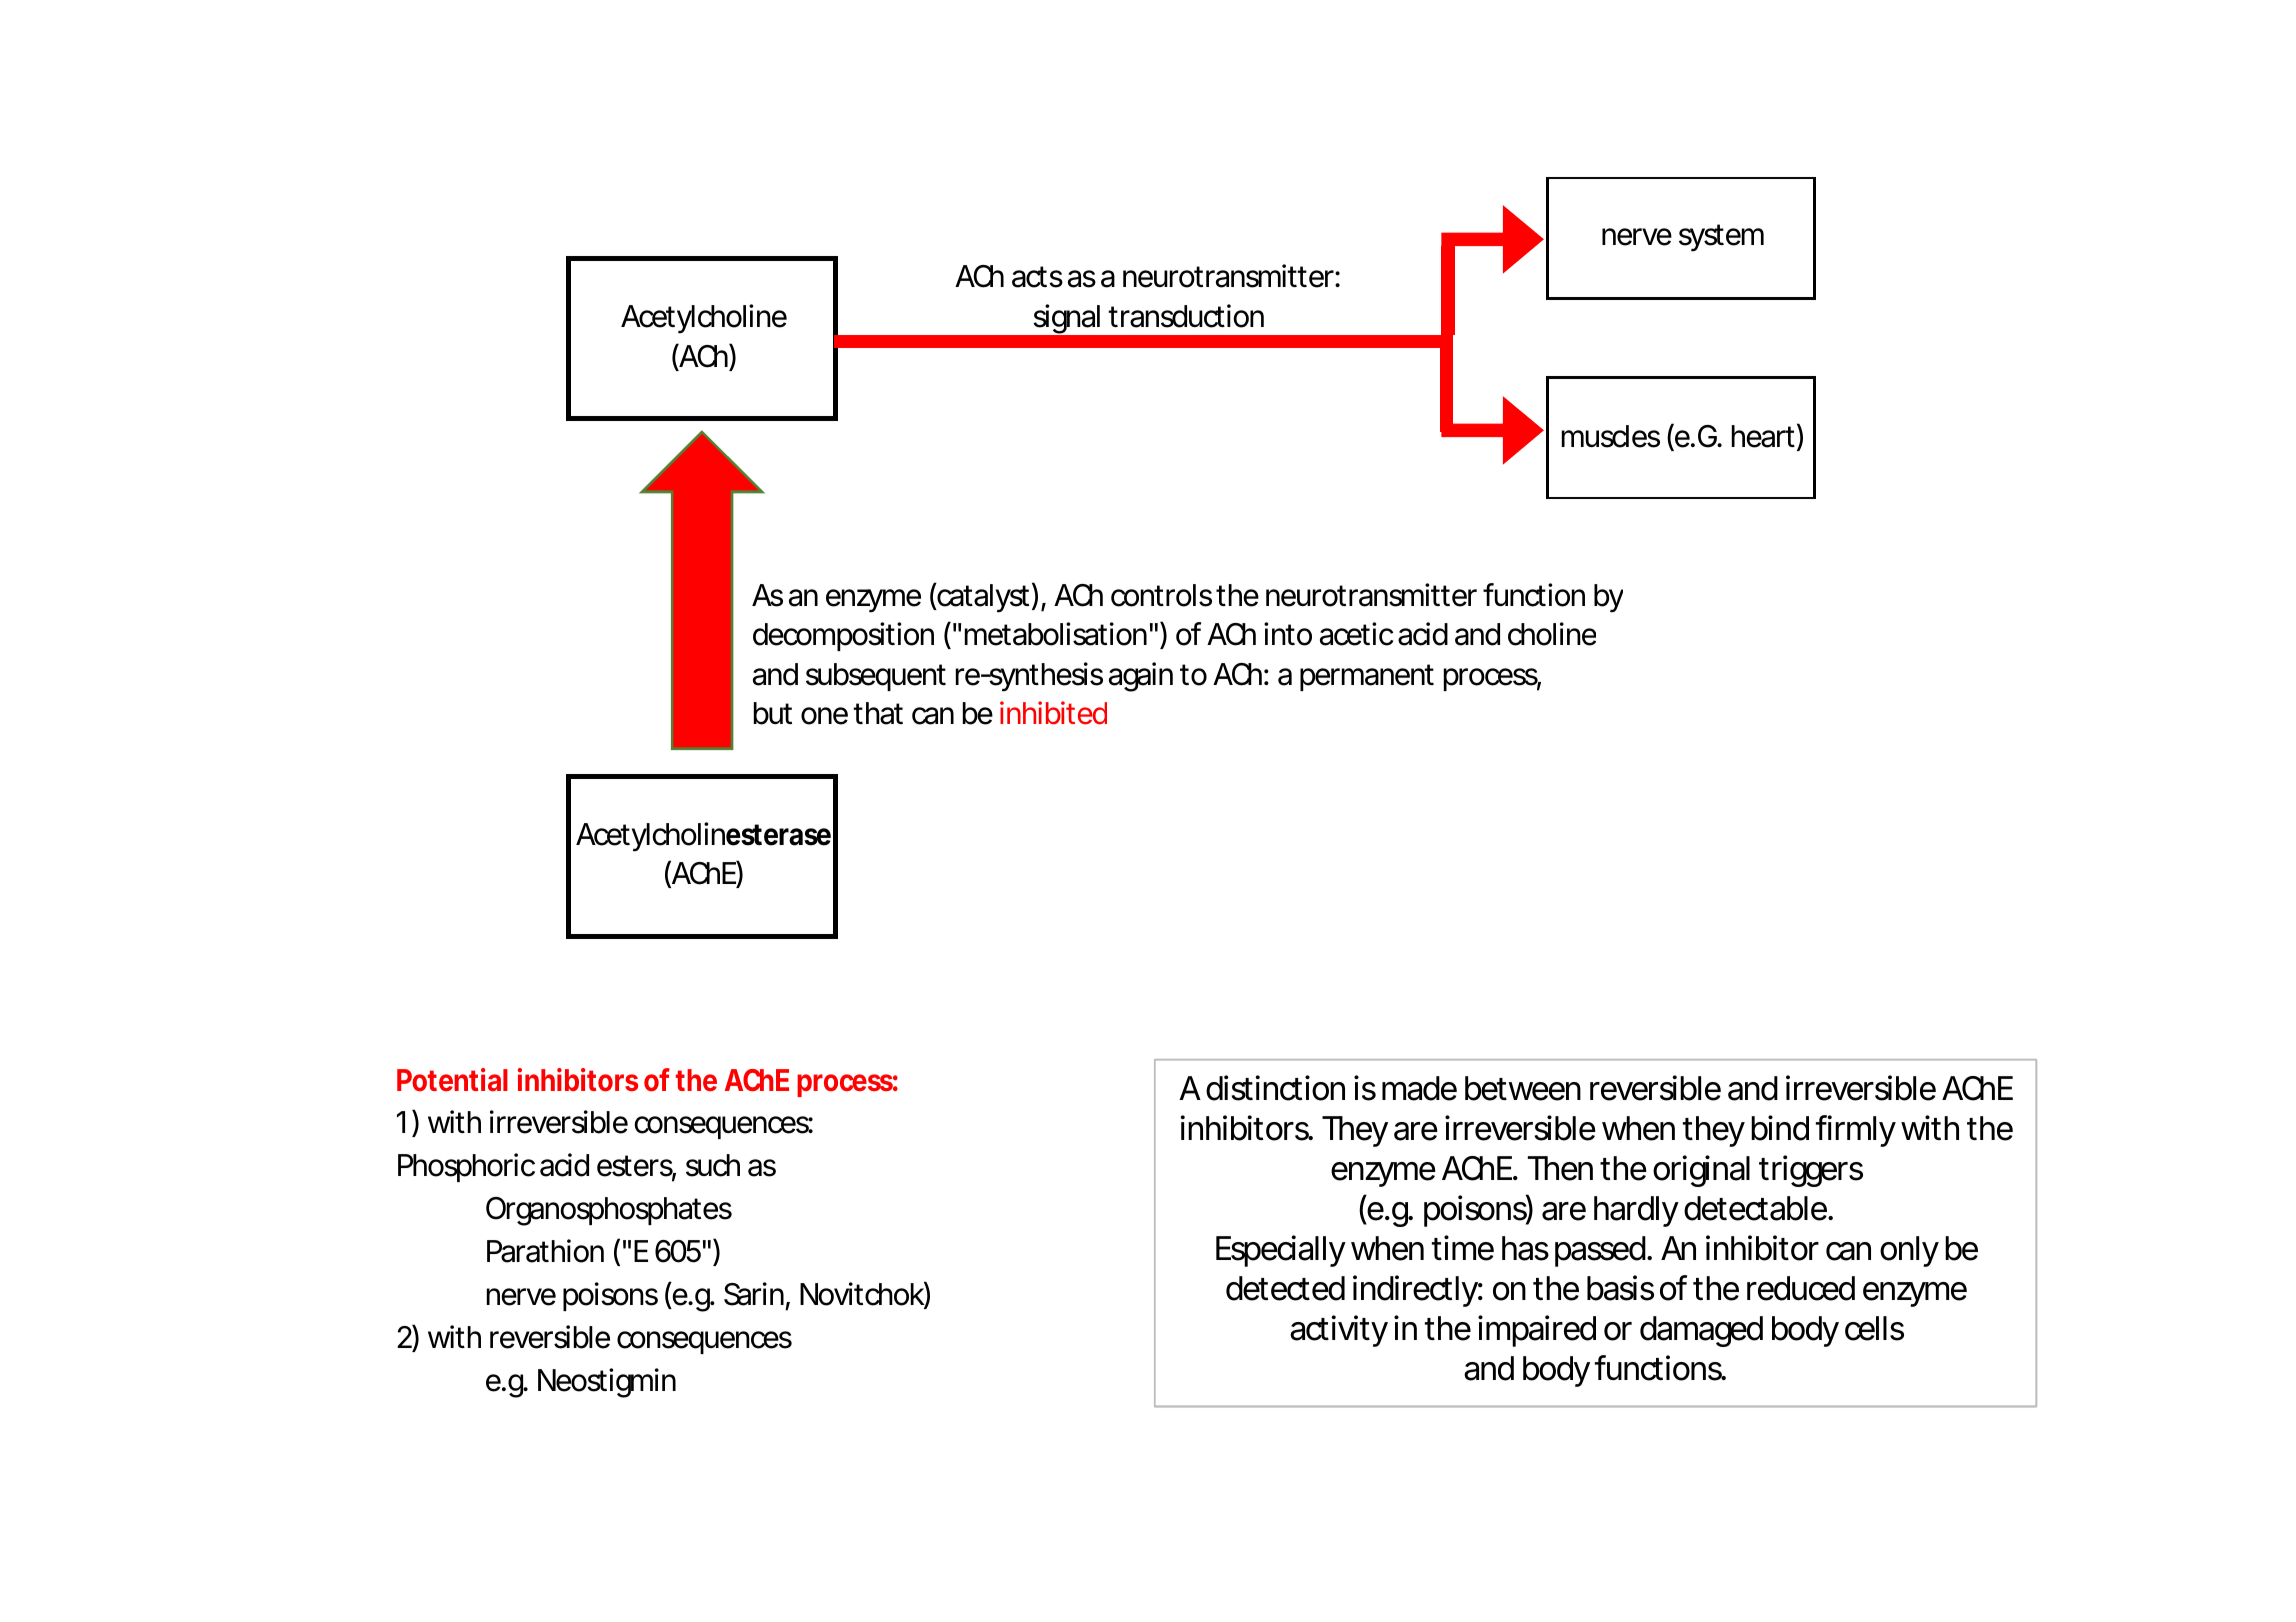  What do you see at coordinates (1285, 1288) in the page?
I see `detected` at bounding box center [1285, 1288].
